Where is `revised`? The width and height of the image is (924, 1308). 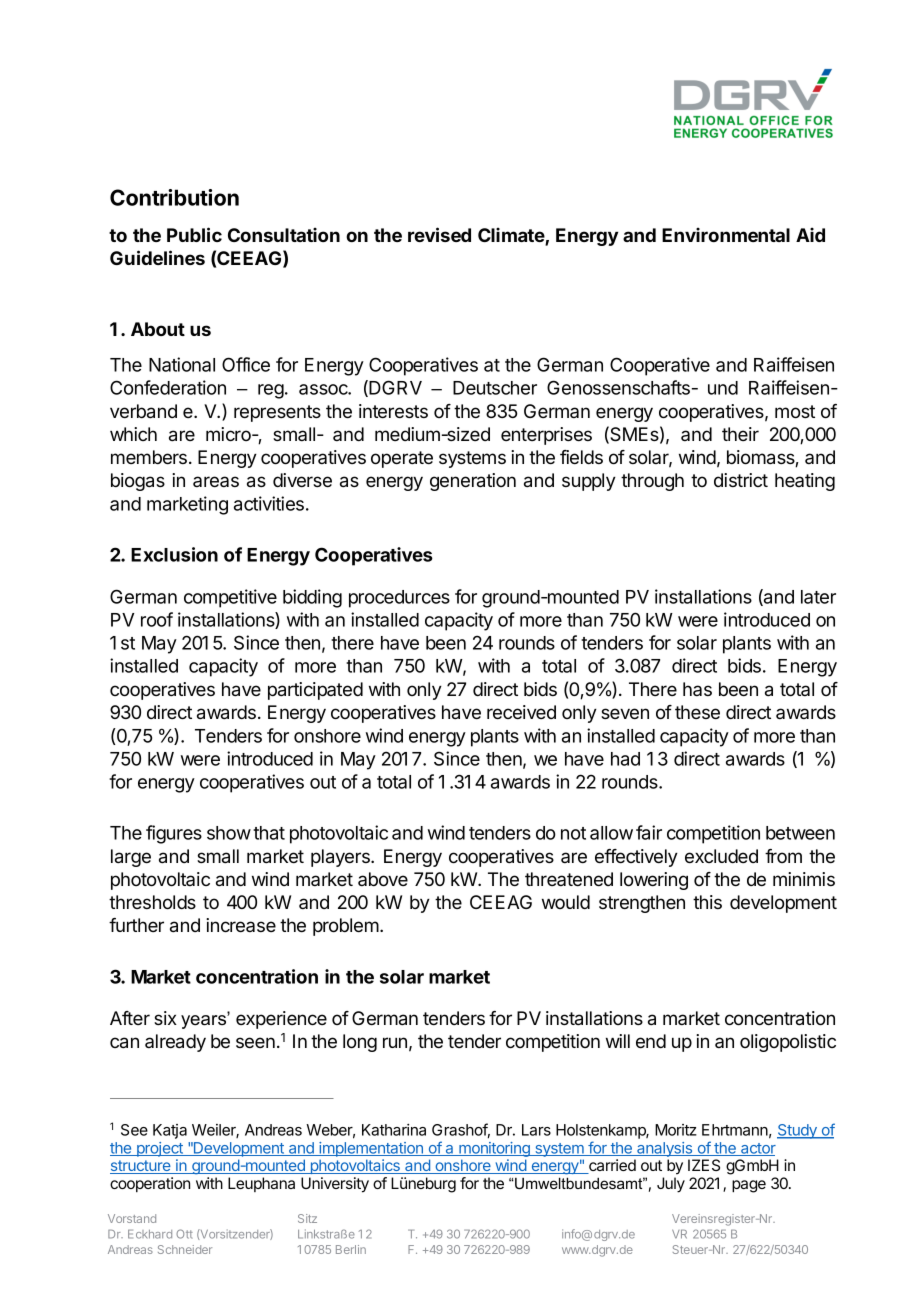
revised is located at coordinates (439, 234).
